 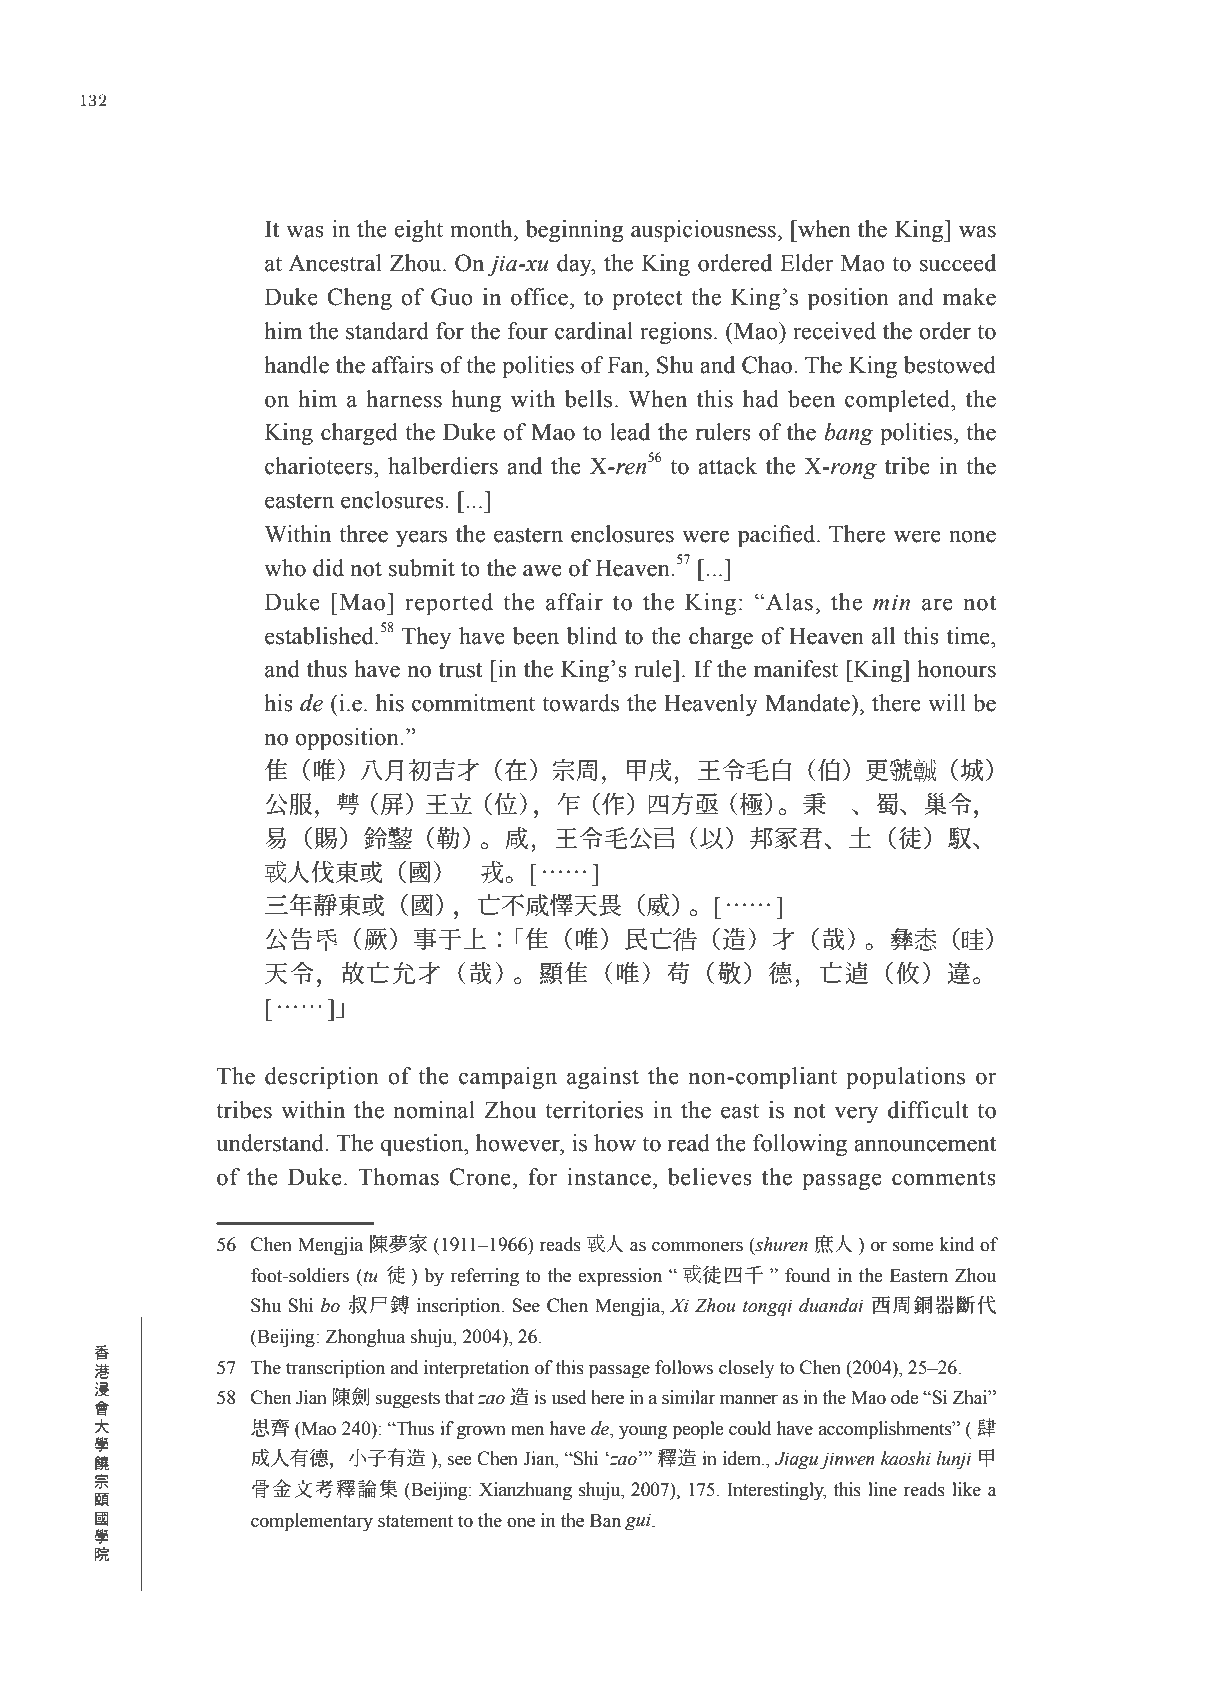 What do you see at coordinates (322, 1078) in the image?
I see `description` at bounding box center [322, 1078].
